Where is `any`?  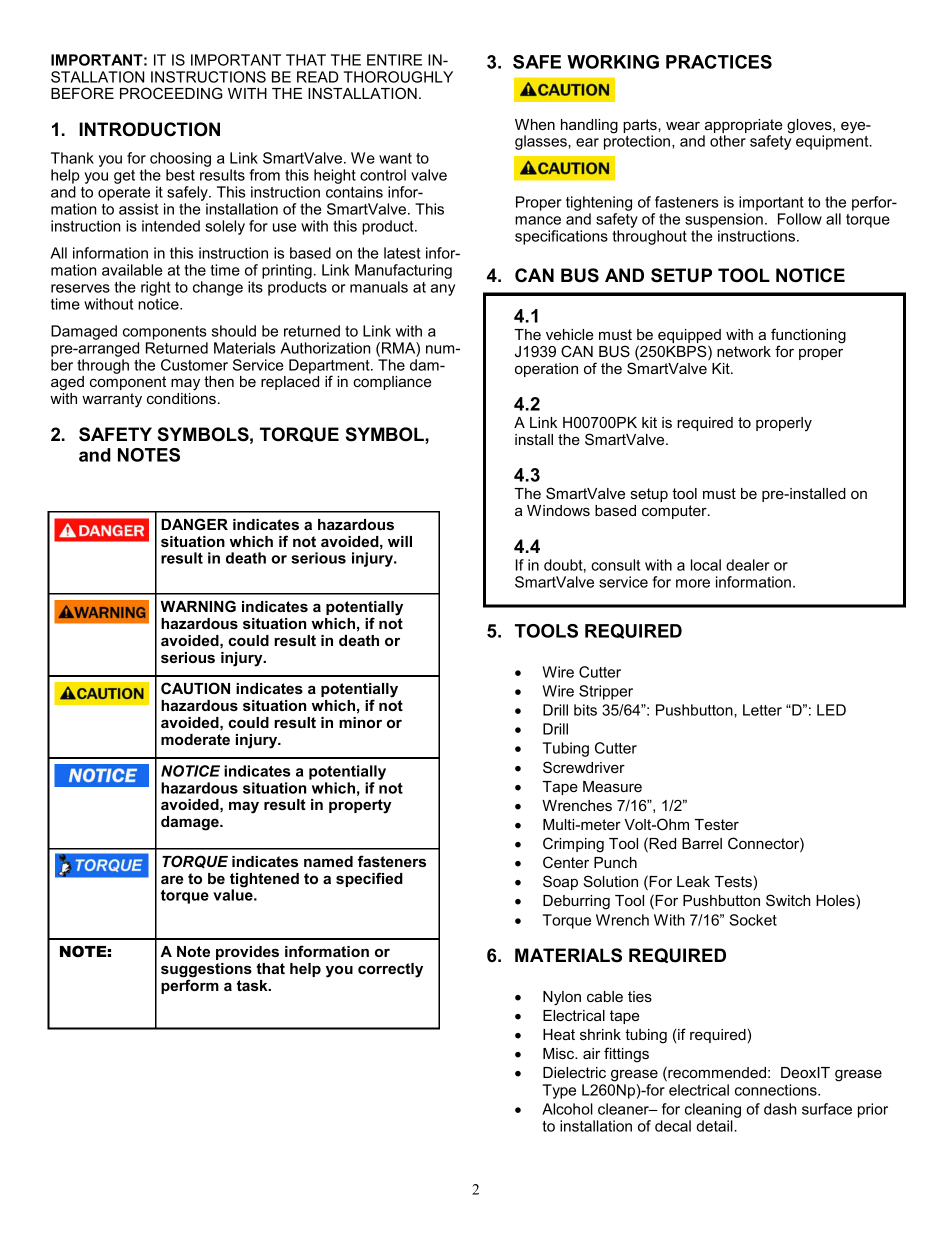
any is located at coordinates (443, 290).
